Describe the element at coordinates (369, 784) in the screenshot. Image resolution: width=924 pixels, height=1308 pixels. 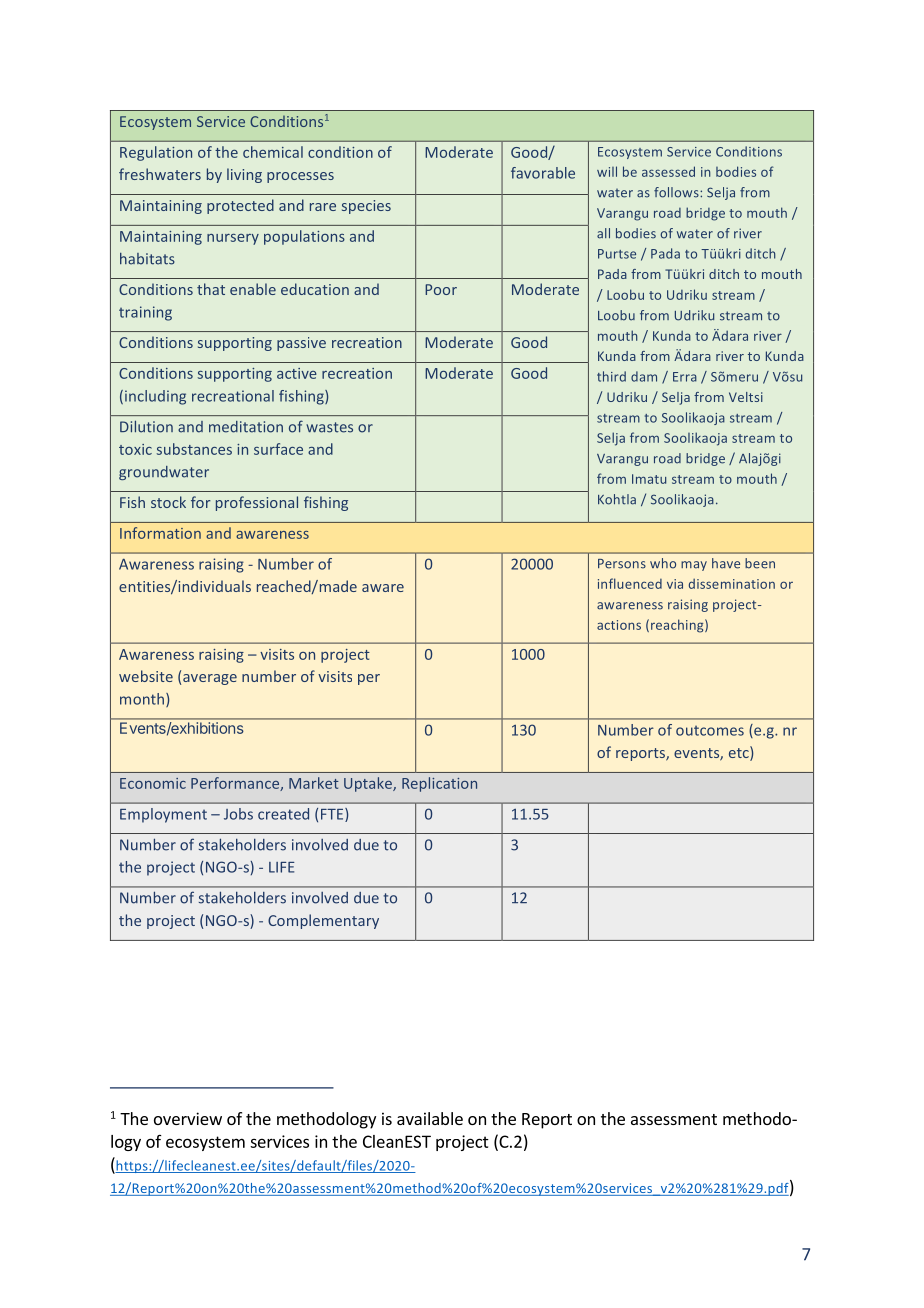
I see `Uptake` at that location.
